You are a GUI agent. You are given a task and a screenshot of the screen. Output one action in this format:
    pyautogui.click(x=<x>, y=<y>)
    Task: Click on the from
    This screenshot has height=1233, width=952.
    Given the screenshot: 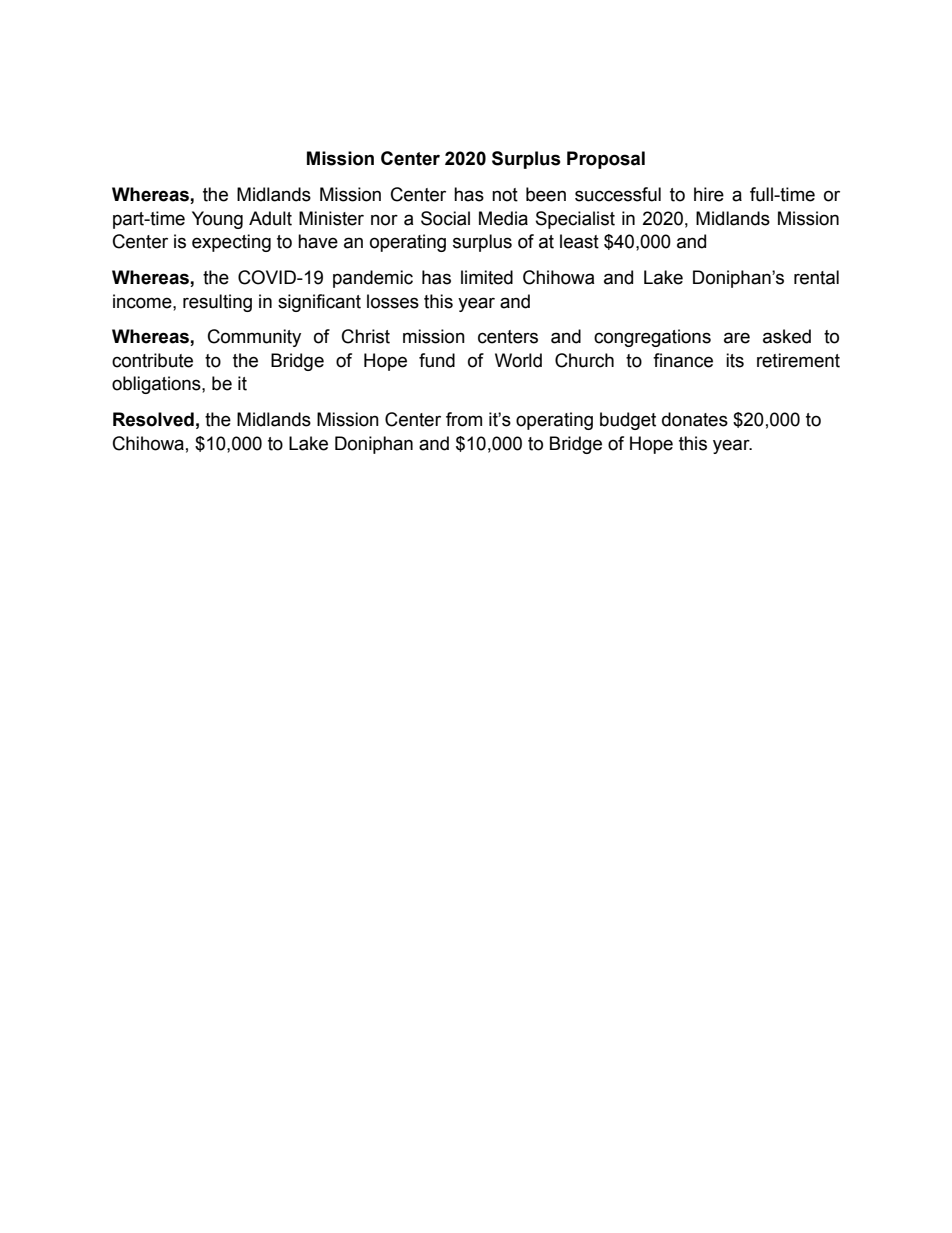 What is the action you would take?
    pyautogui.click(x=464, y=419)
